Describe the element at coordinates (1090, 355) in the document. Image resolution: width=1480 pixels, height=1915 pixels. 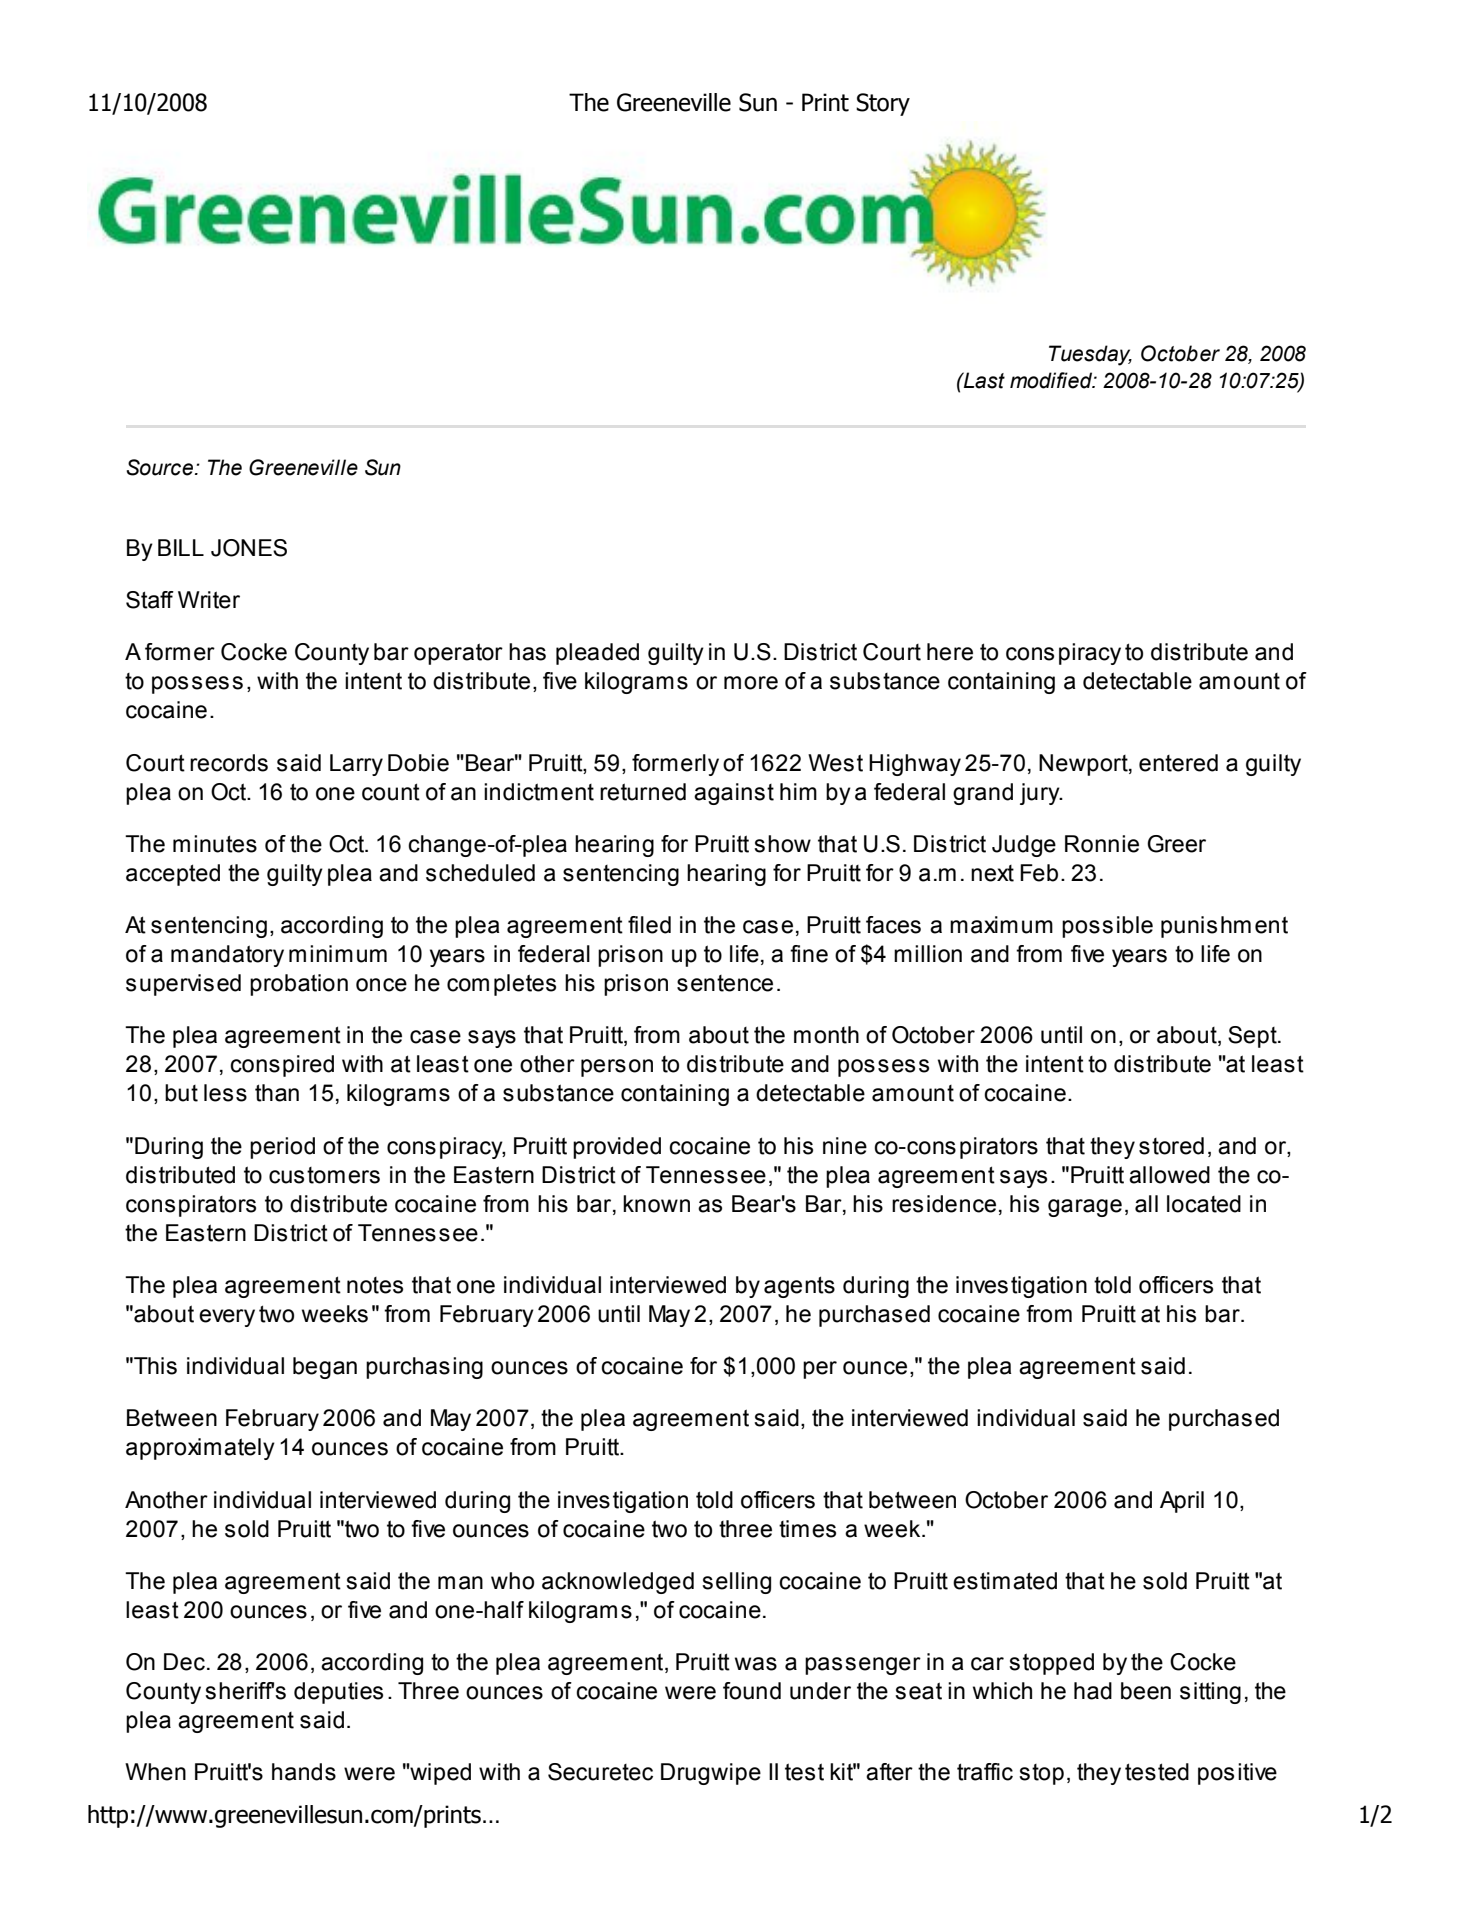
I see `Tuesday` at that location.
